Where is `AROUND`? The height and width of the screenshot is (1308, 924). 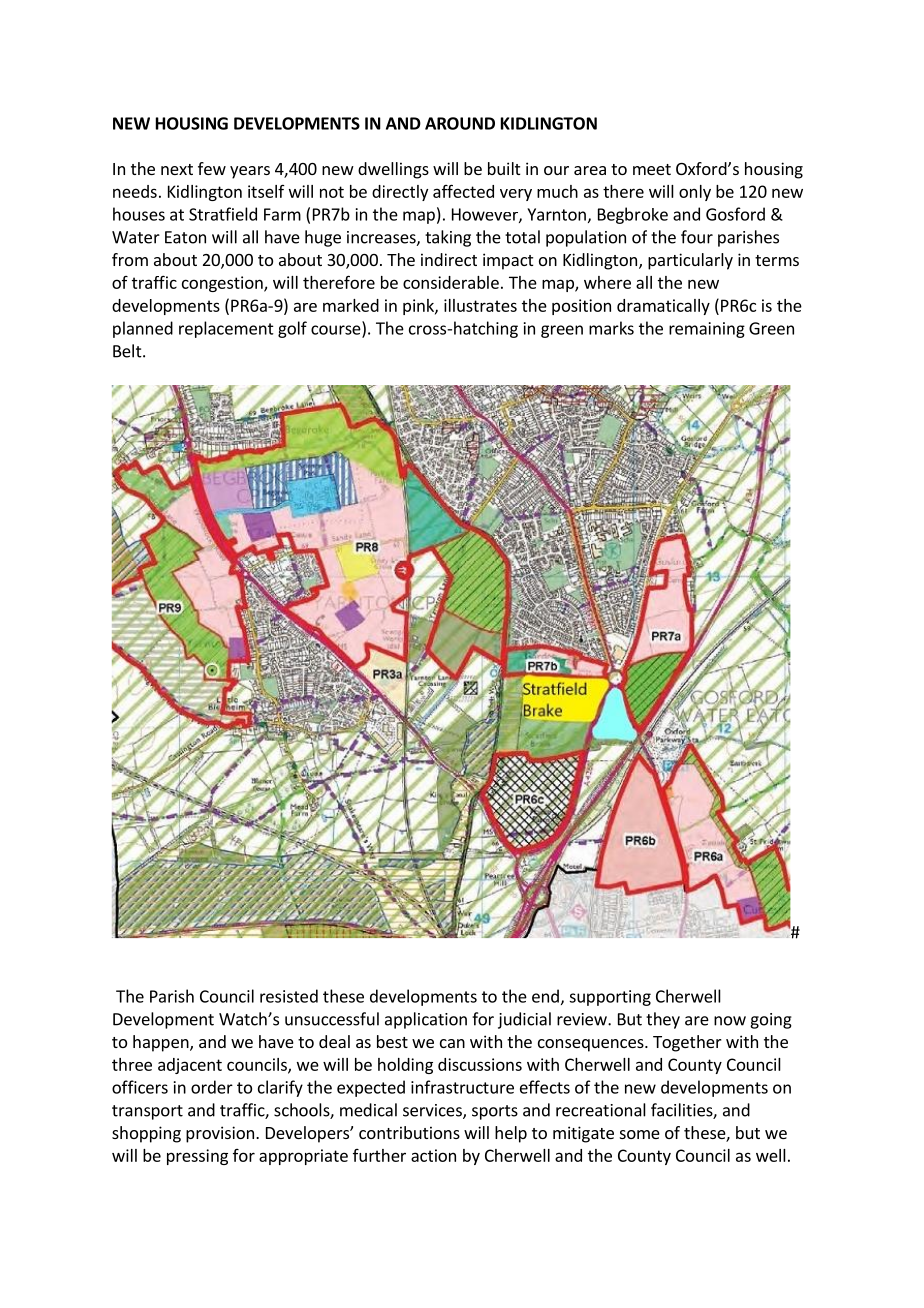
AROUND is located at coordinates (460, 123).
